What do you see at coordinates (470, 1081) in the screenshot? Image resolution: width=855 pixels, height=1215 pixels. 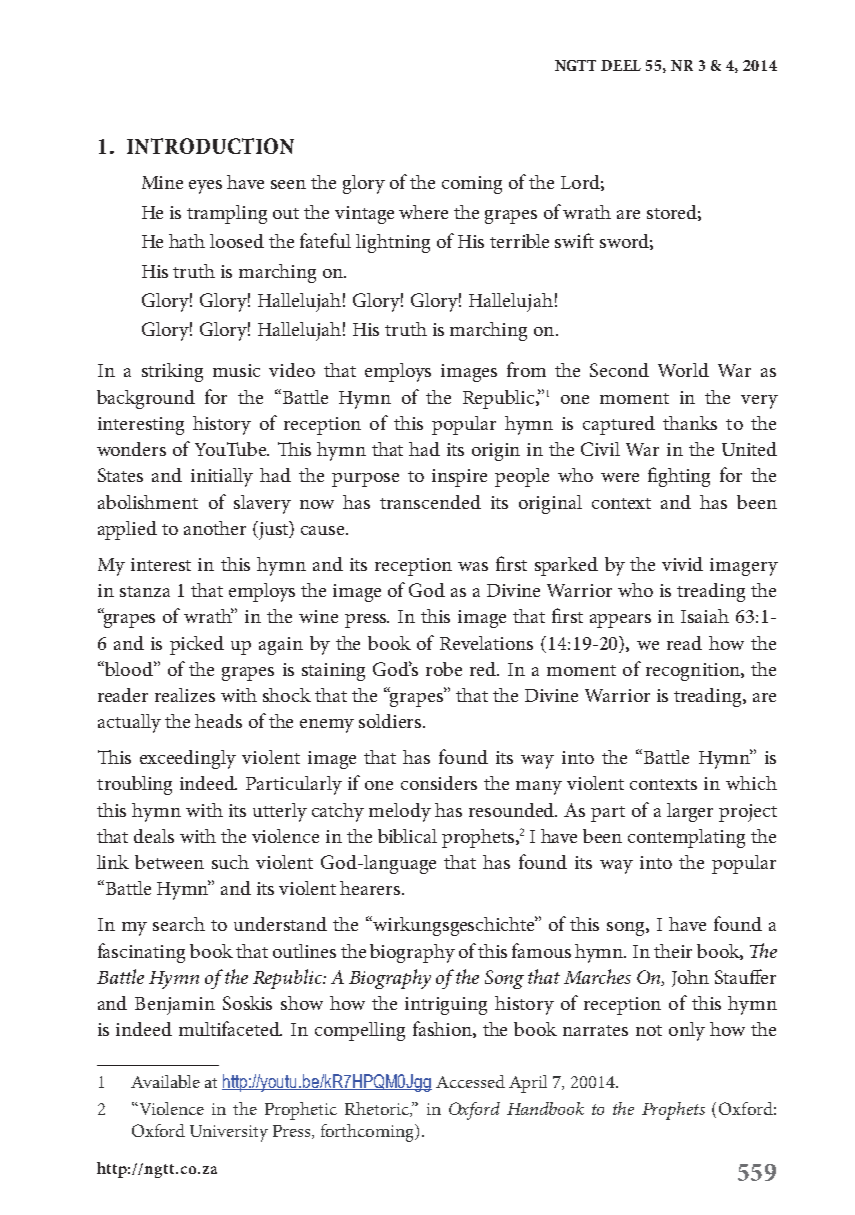 I see `Accessed` at bounding box center [470, 1081].
